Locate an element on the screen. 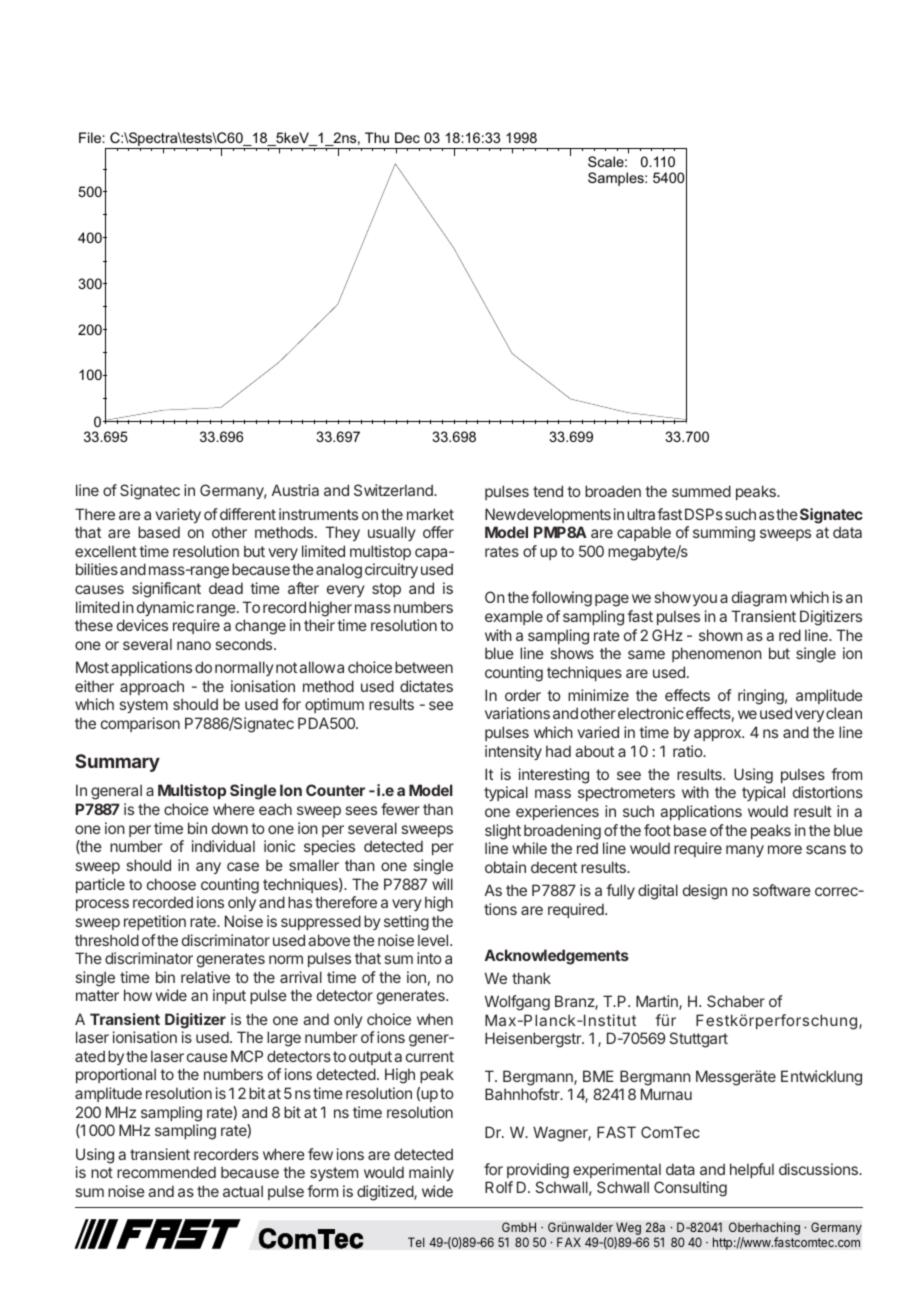  summed is located at coordinates (701, 491).
